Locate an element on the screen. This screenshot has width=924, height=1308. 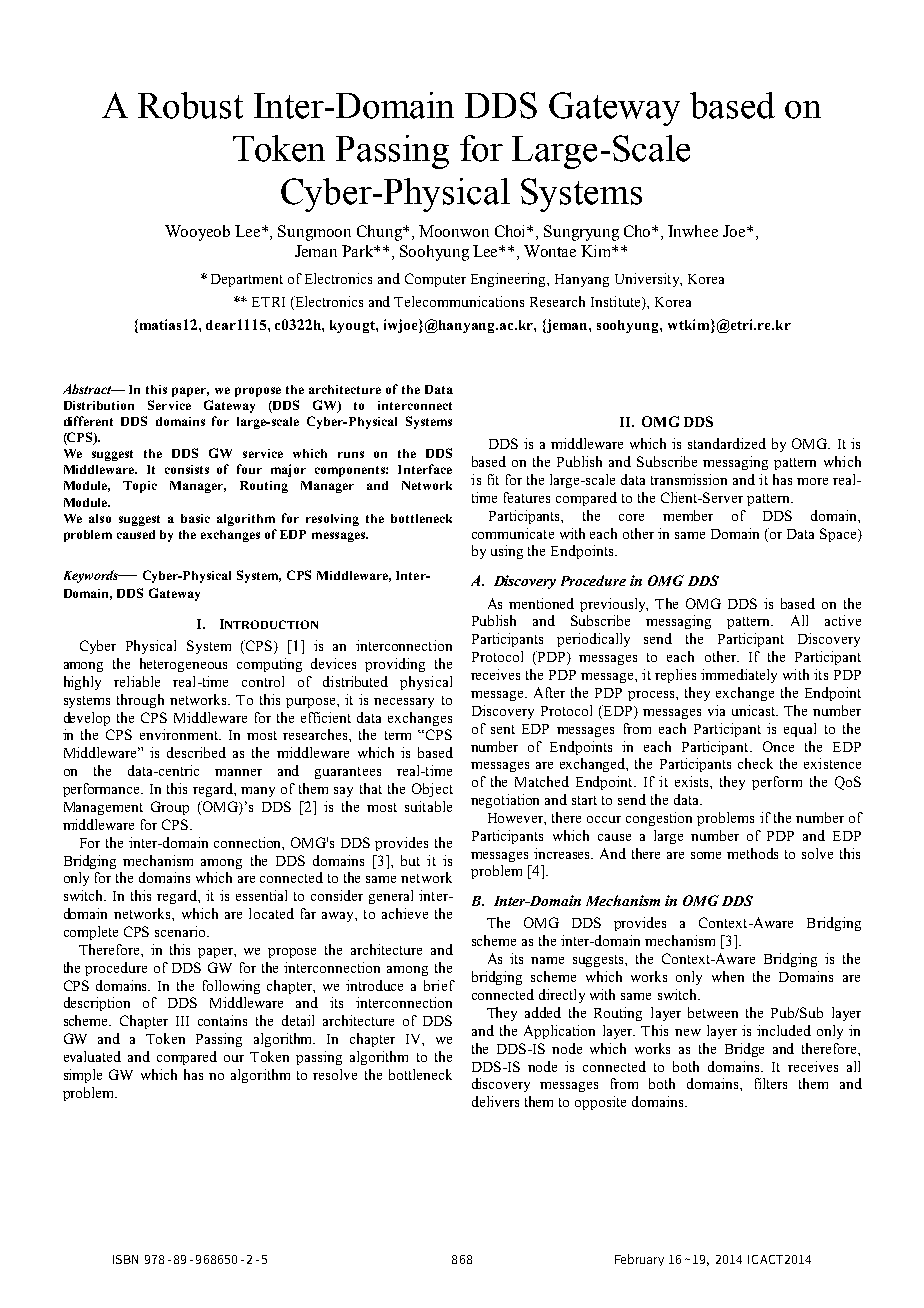
Group is located at coordinates (170, 808).
